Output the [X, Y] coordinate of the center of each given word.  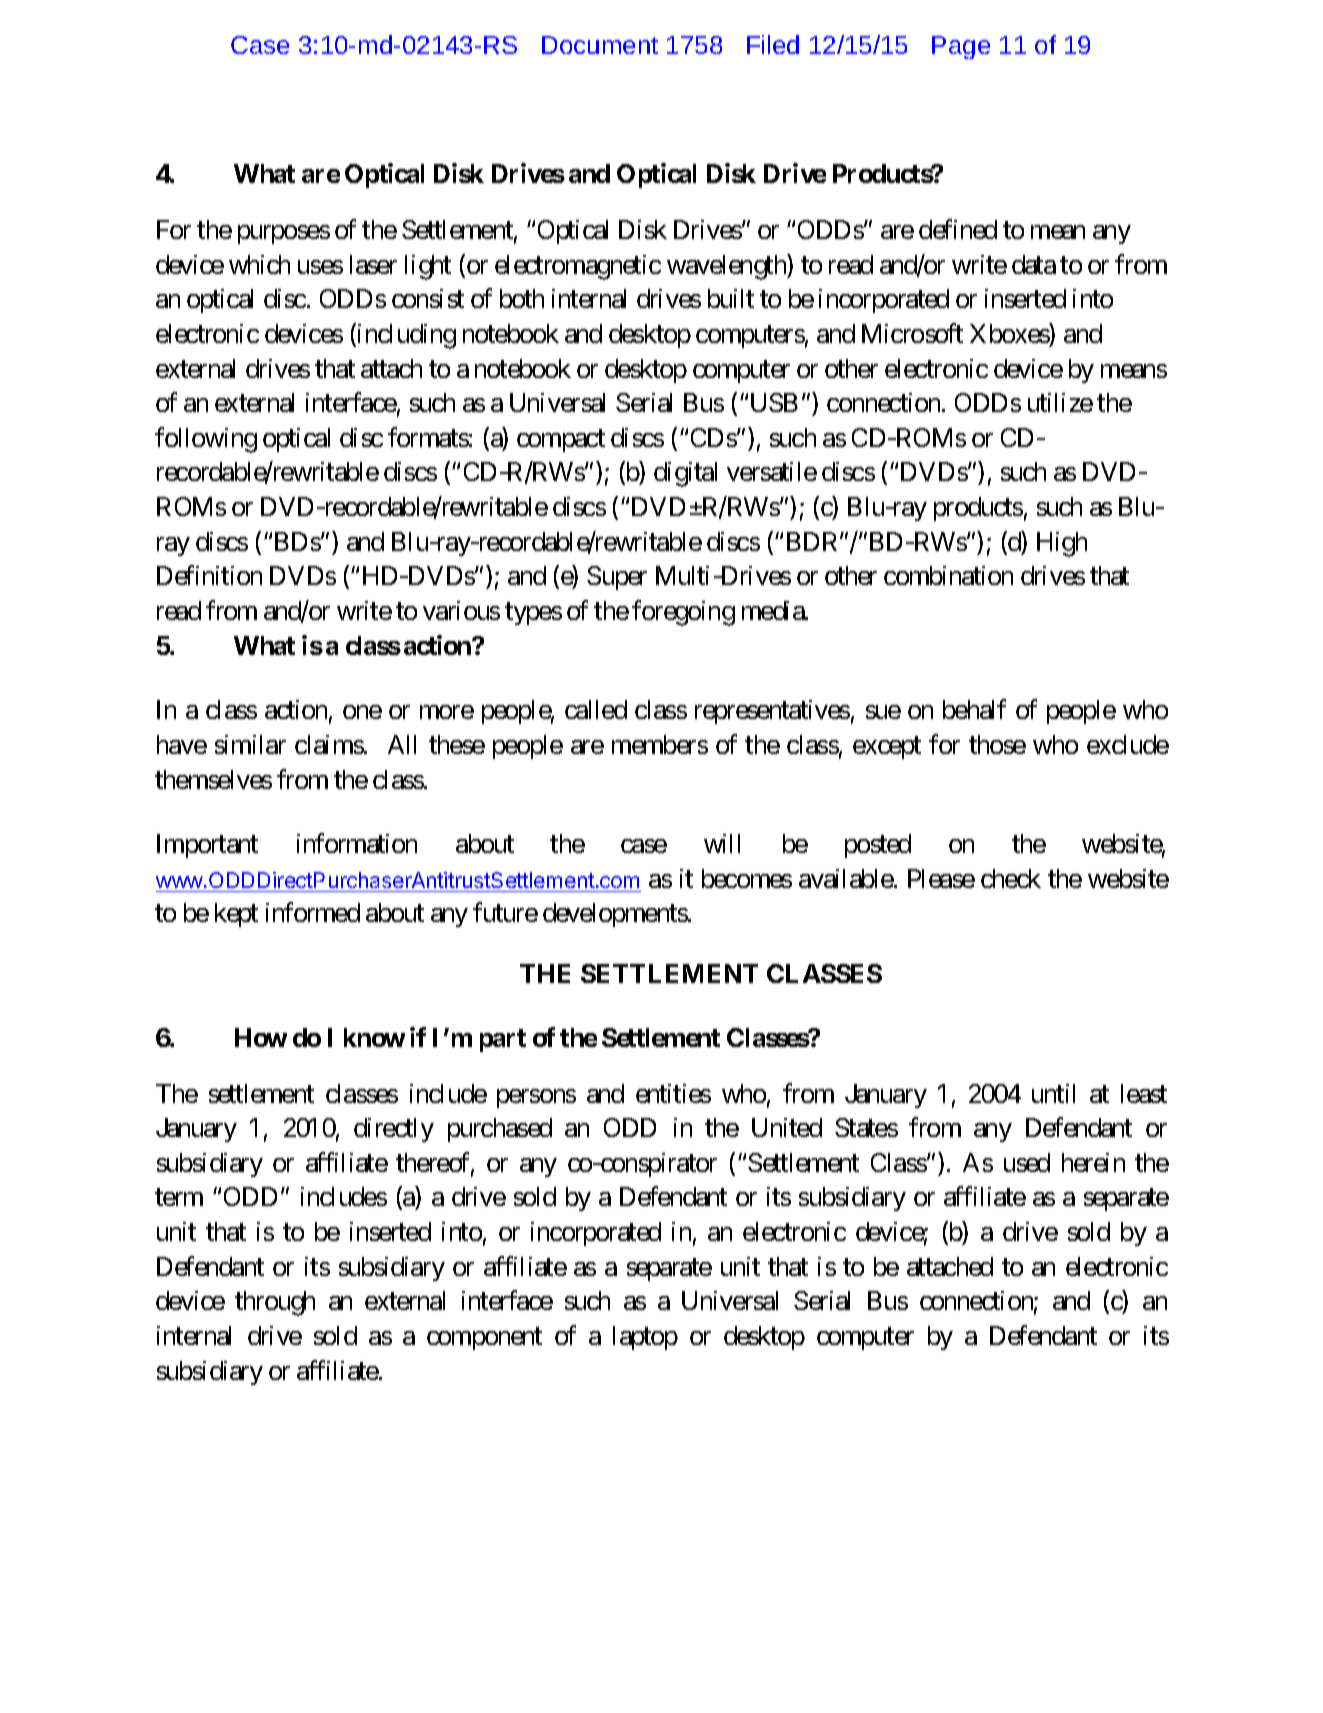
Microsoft [912, 333]
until [1053, 1093]
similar [250, 744]
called [596, 709]
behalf [974, 709]
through [275, 1303]
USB [774, 402]
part [503, 1040]
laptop [645, 1338]
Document [600, 45]
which [259, 264]
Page [961, 47]
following [206, 440]
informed [313, 912]
